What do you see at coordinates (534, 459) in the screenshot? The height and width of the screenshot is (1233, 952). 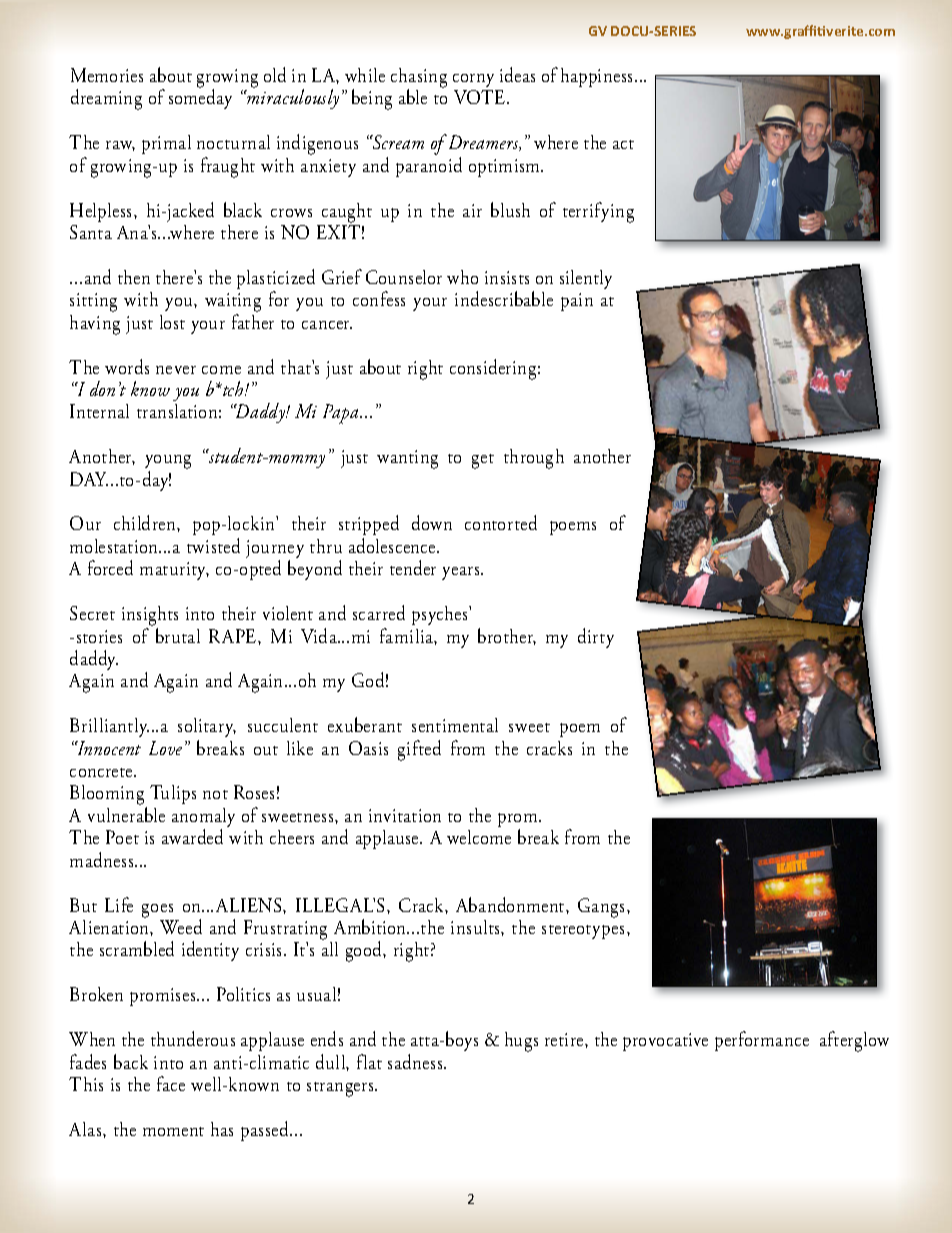 I see `through` at bounding box center [534, 459].
